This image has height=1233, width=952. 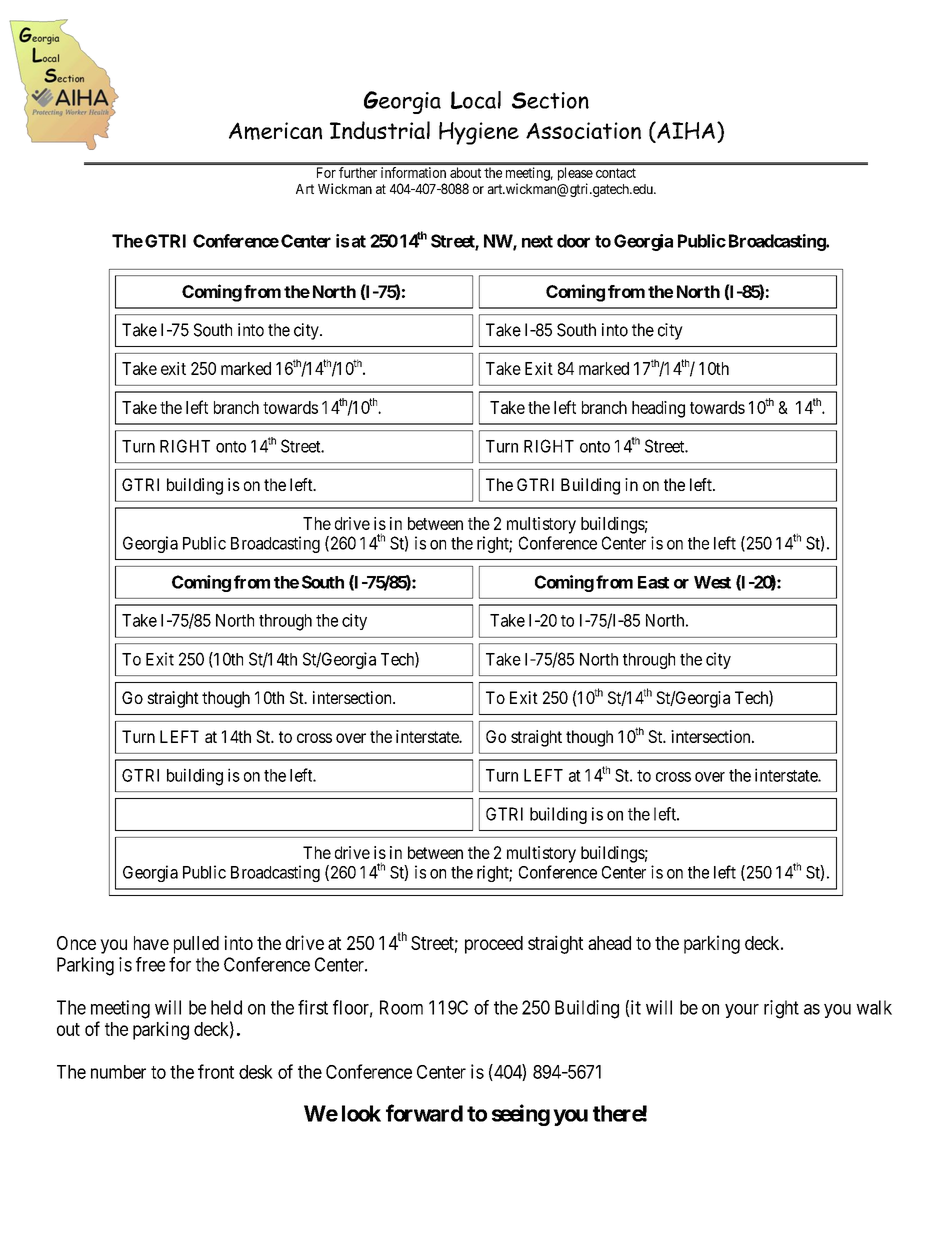 What do you see at coordinates (424, 1113) in the image?
I see `forward` at bounding box center [424, 1113].
